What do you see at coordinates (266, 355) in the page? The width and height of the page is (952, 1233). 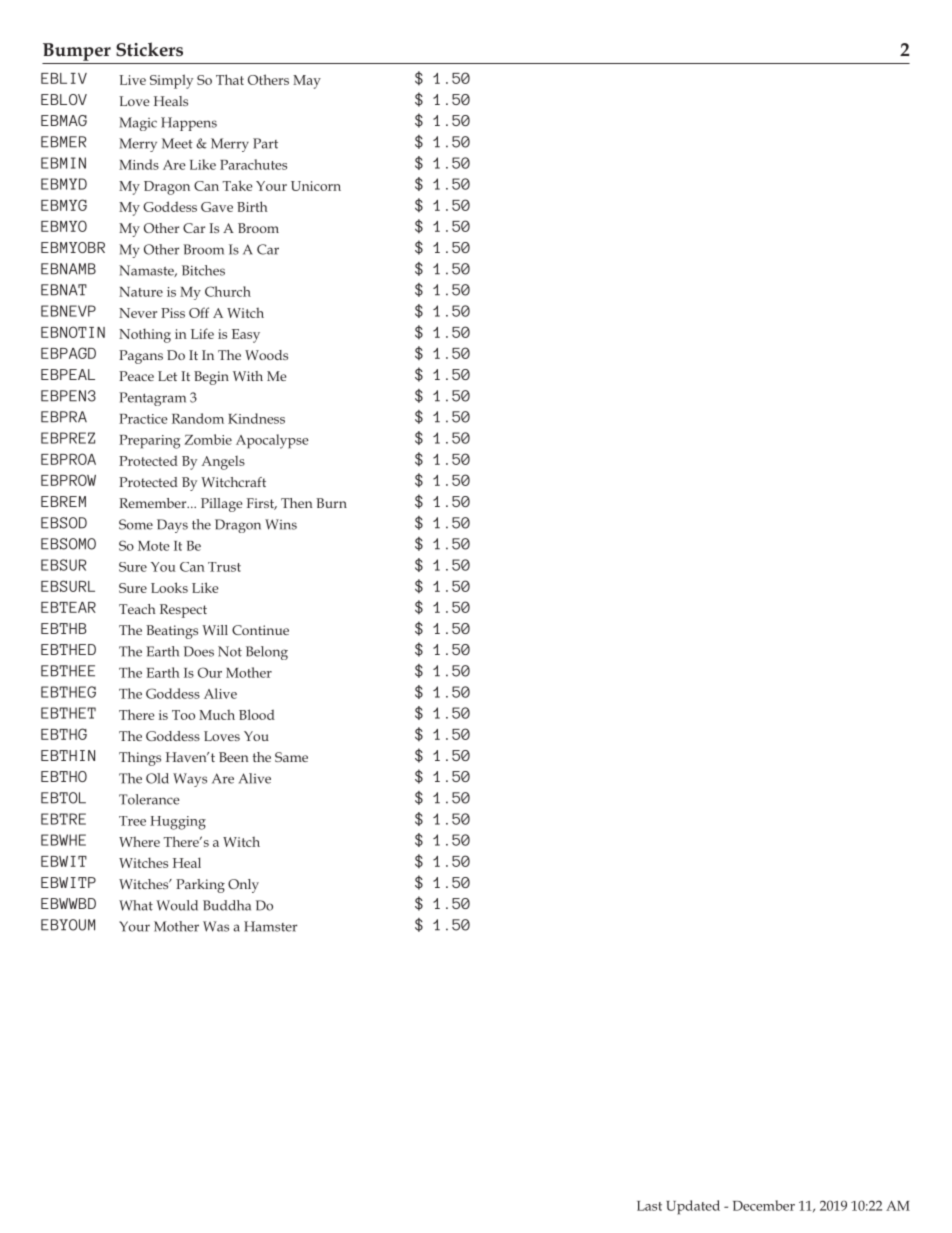 I see `Woods` at bounding box center [266, 355].
